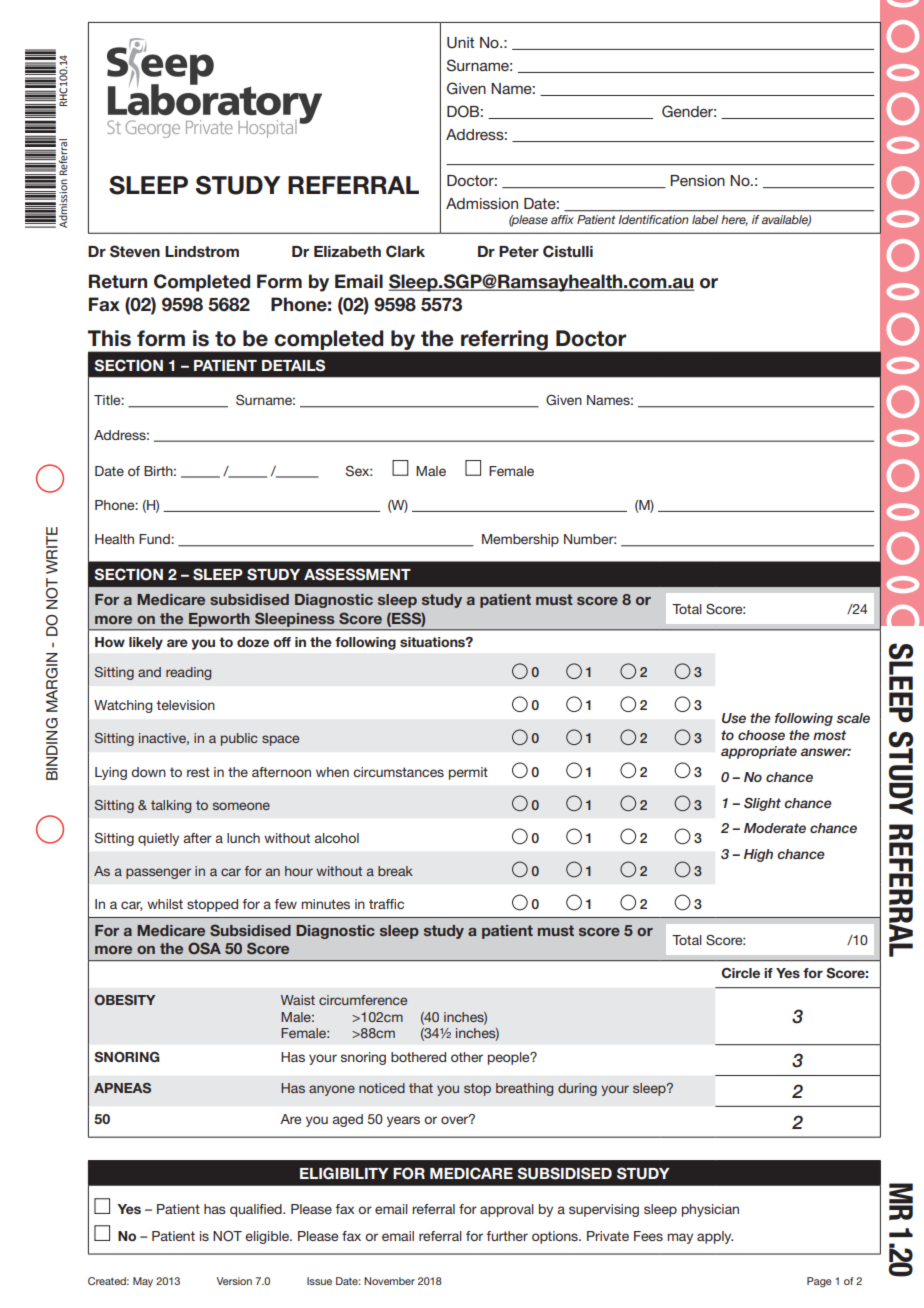  Describe the element at coordinates (109, 338) in the screenshot. I see `This` at that location.
